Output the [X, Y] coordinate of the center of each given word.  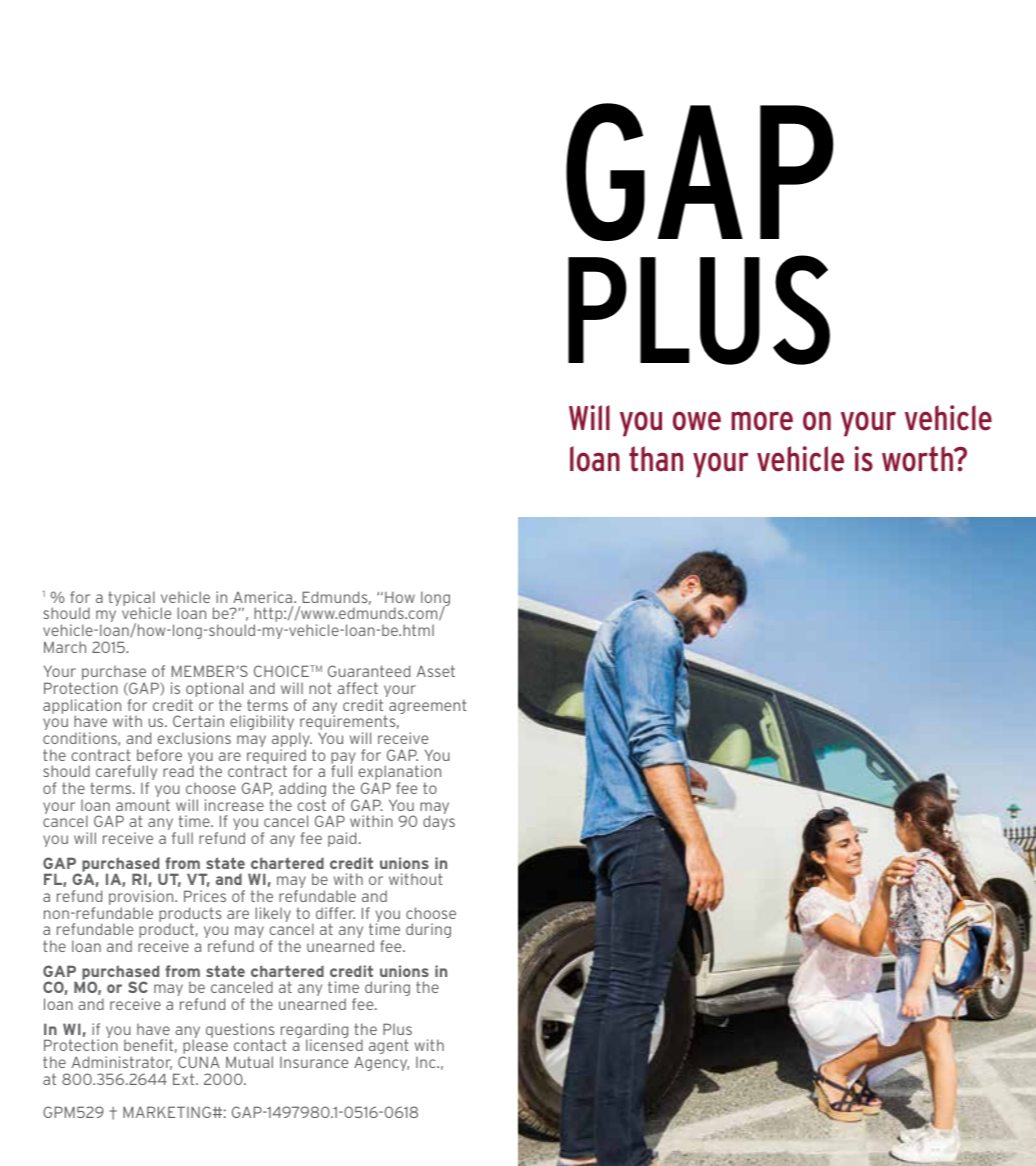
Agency [381, 1064]
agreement [428, 707]
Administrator [122, 1063]
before [159, 755]
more [762, 421]
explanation [399, 774]
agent [389, 1047]
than [656, 459]
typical [131, 600]
